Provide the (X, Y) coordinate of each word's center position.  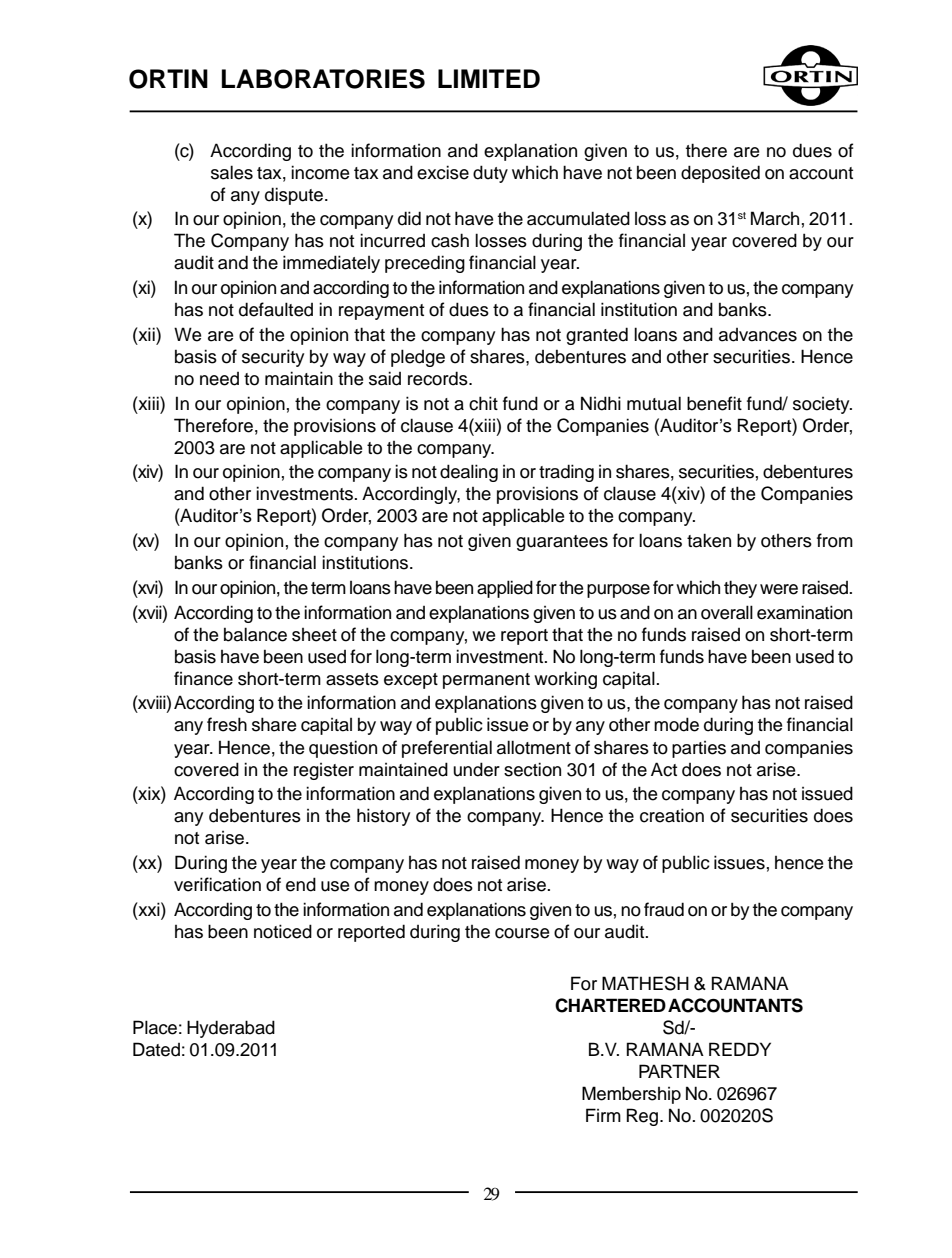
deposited (720, 174)
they (740, 589)
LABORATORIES (323, 79)
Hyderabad (231, 1029)
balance (255, 634)
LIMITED (489, 78)
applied (505, 589)
